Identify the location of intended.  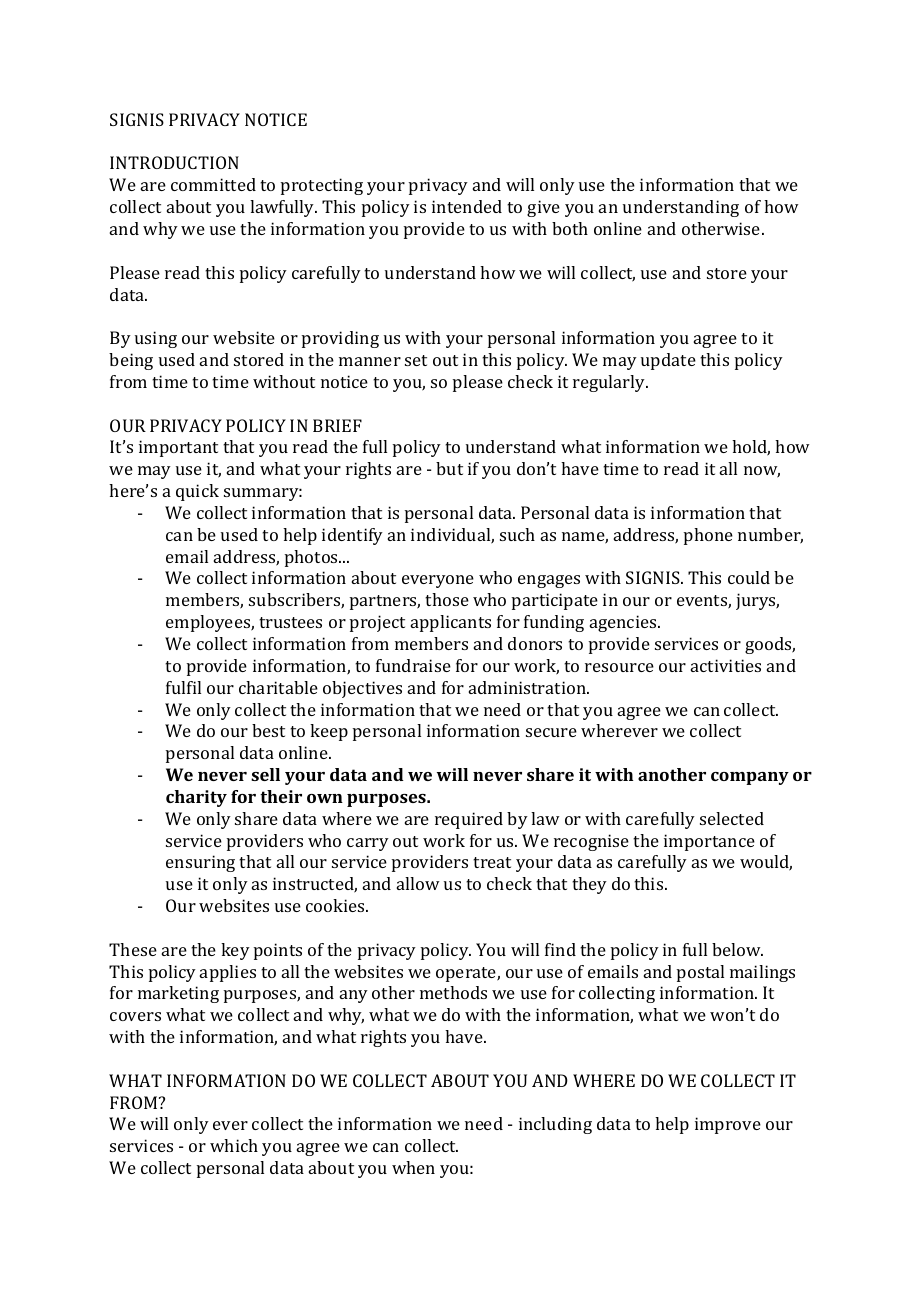
(467, 206).
